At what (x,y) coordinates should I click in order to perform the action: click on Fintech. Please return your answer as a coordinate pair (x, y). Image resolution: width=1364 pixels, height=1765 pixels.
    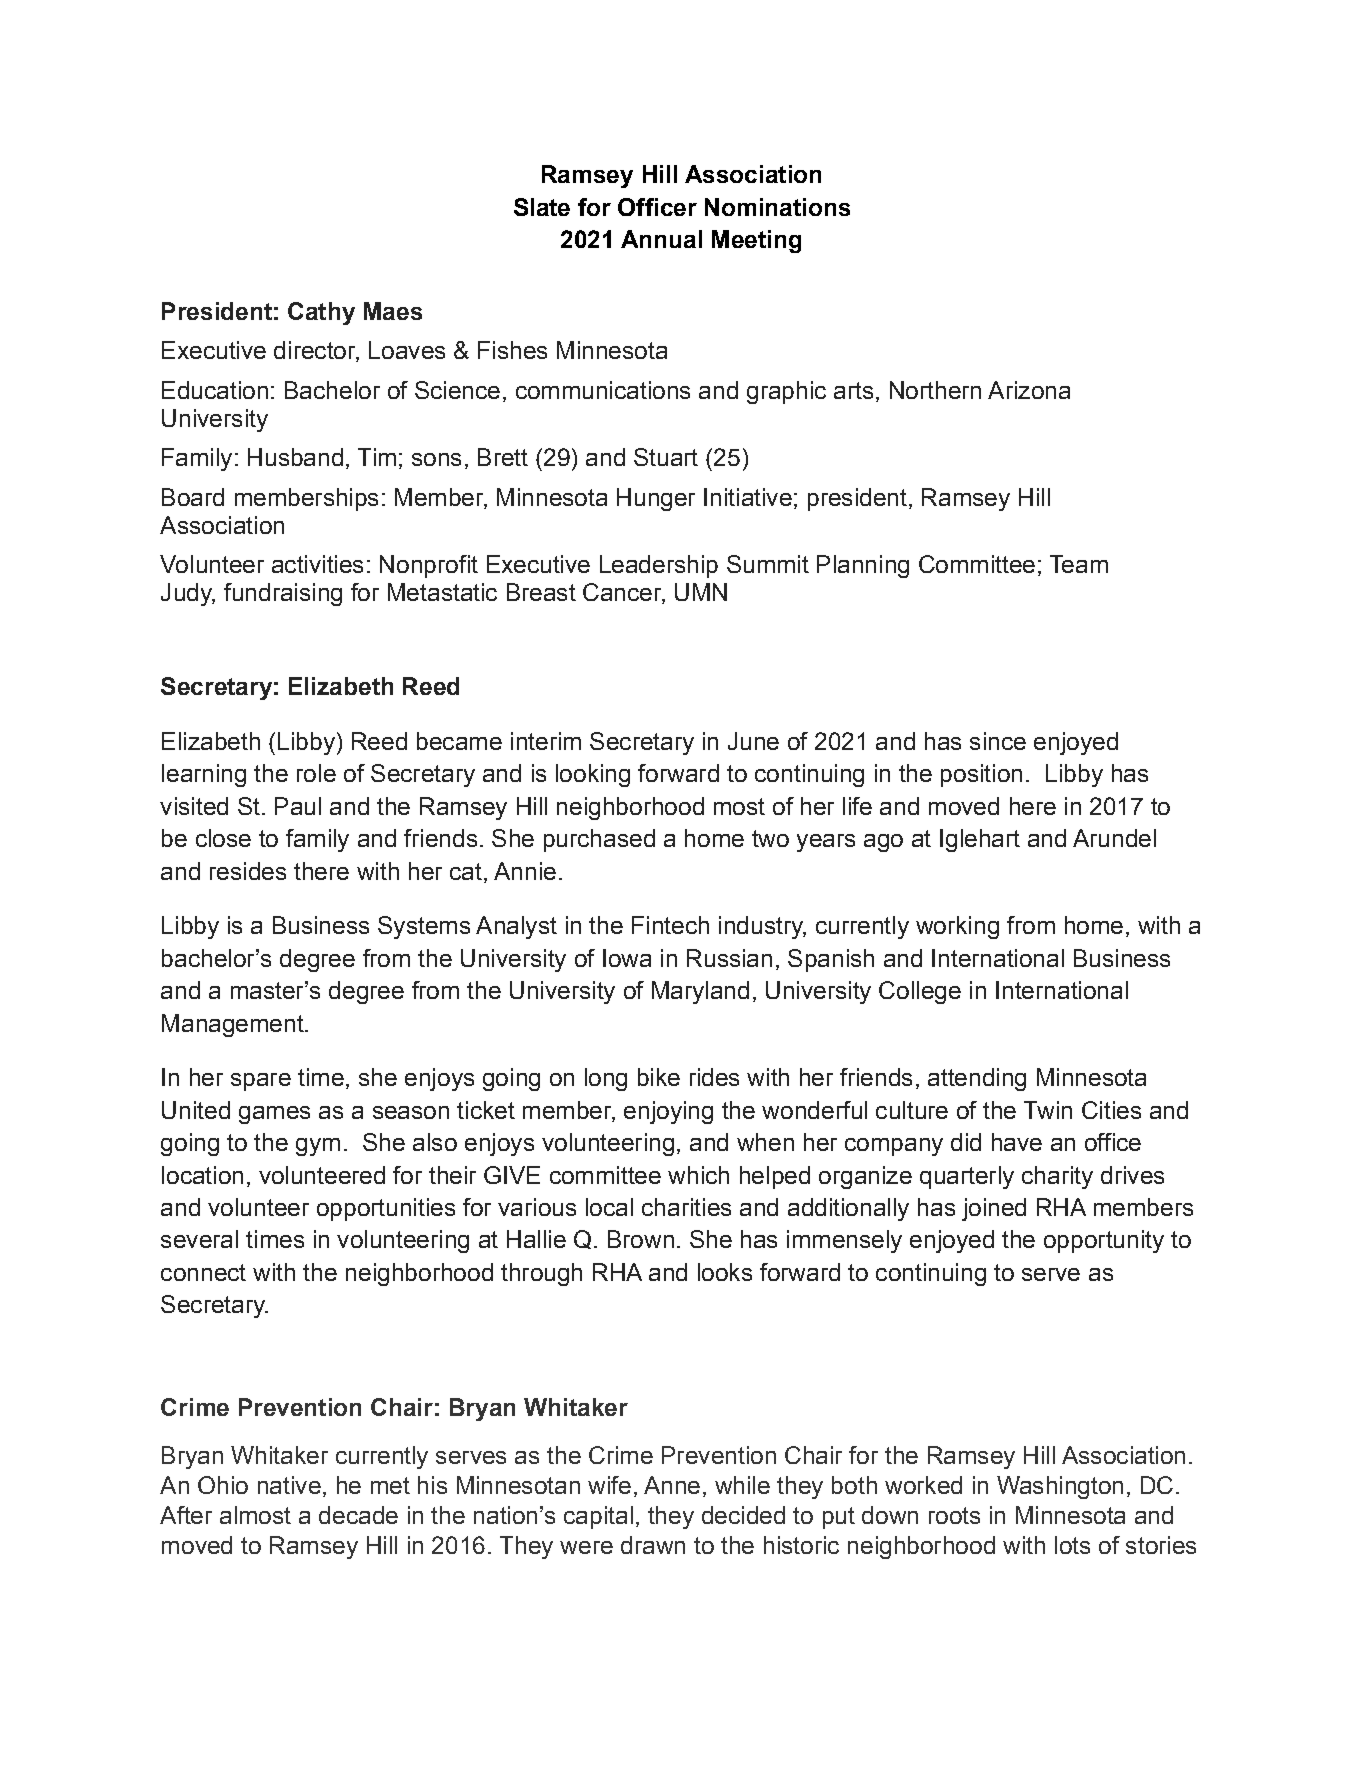
    Looking at the image, I should click on (670, 925).
